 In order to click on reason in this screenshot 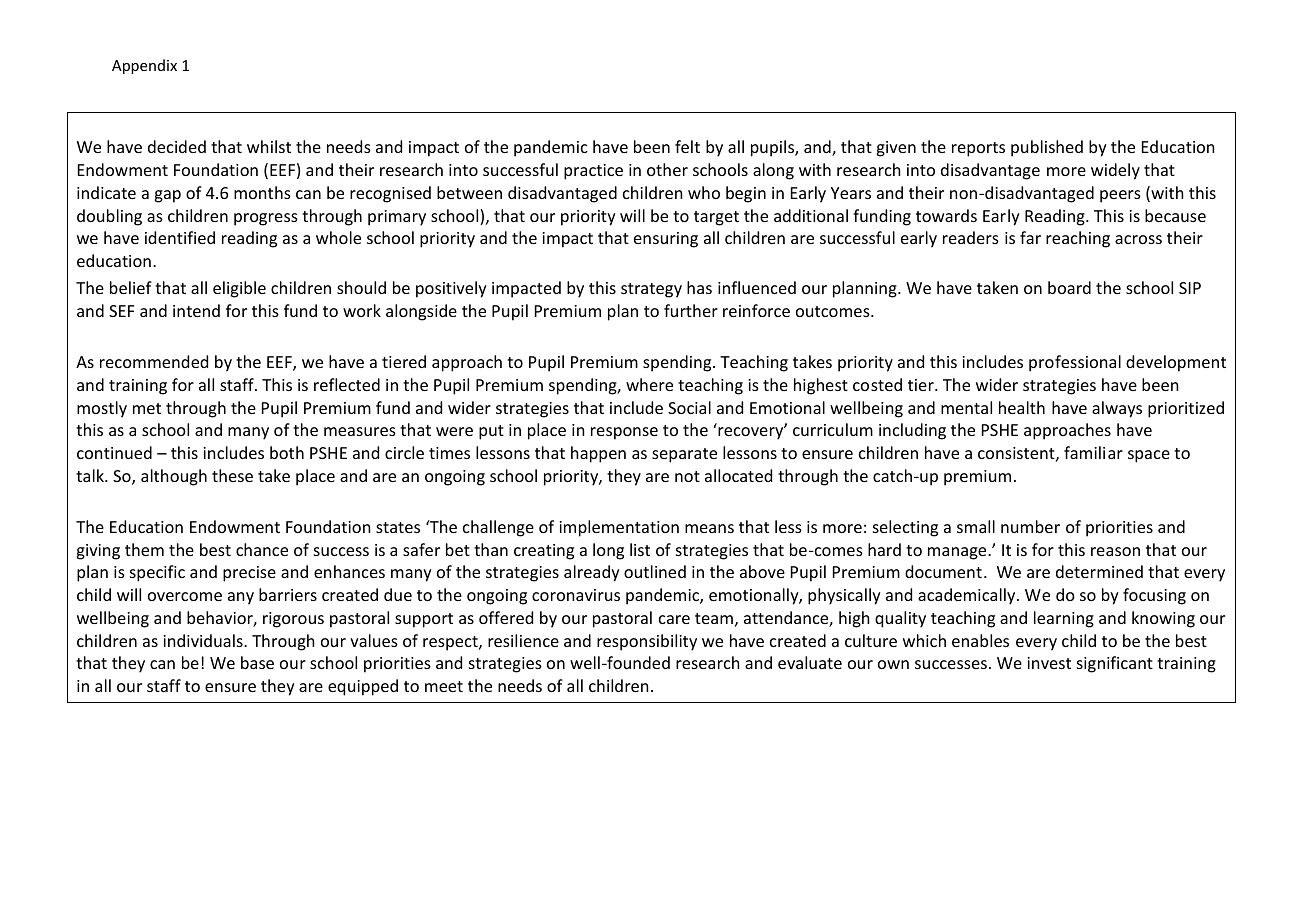, I will do `click(1115, 551)`.
